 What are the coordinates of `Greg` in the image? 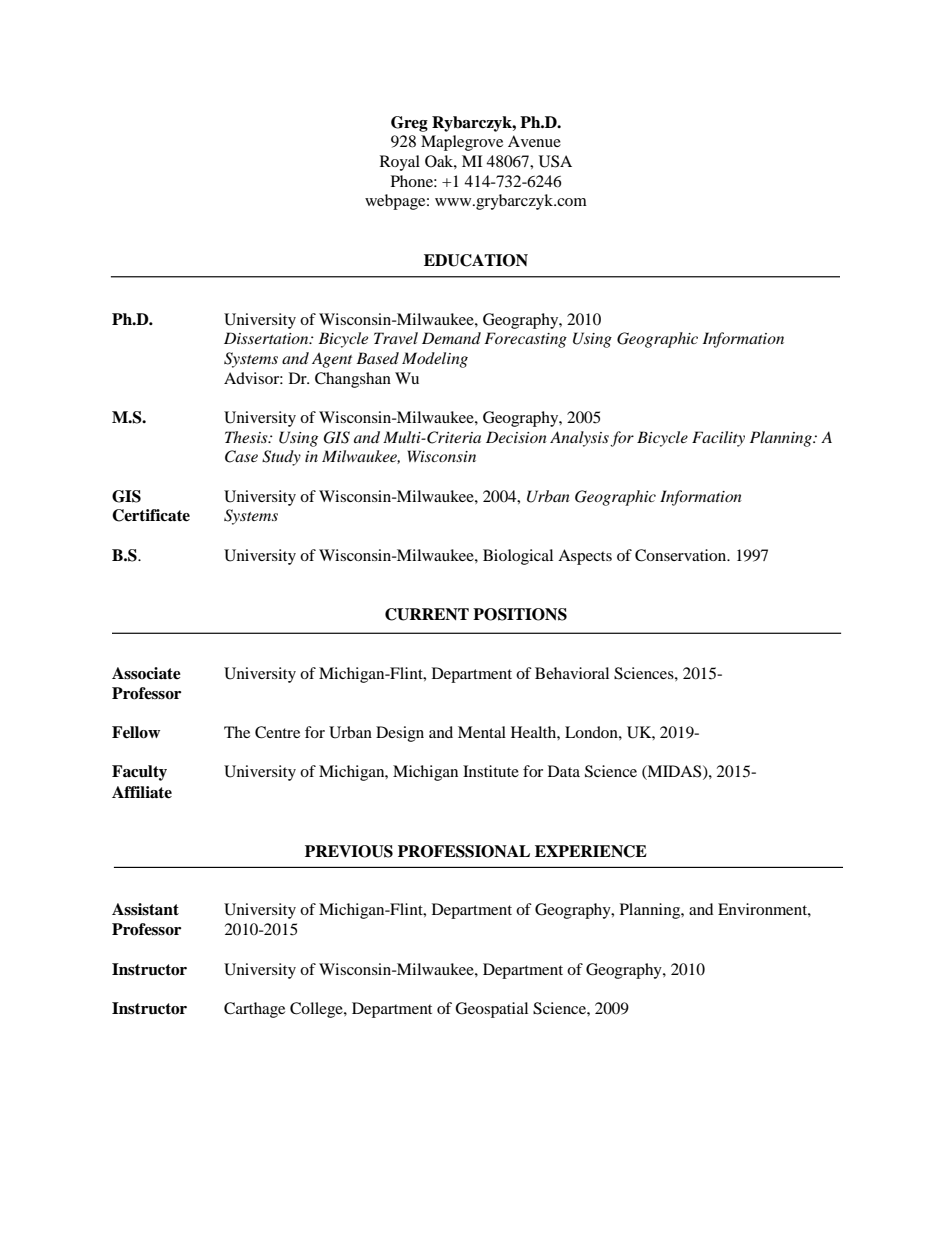 It's located at (409, 124).
